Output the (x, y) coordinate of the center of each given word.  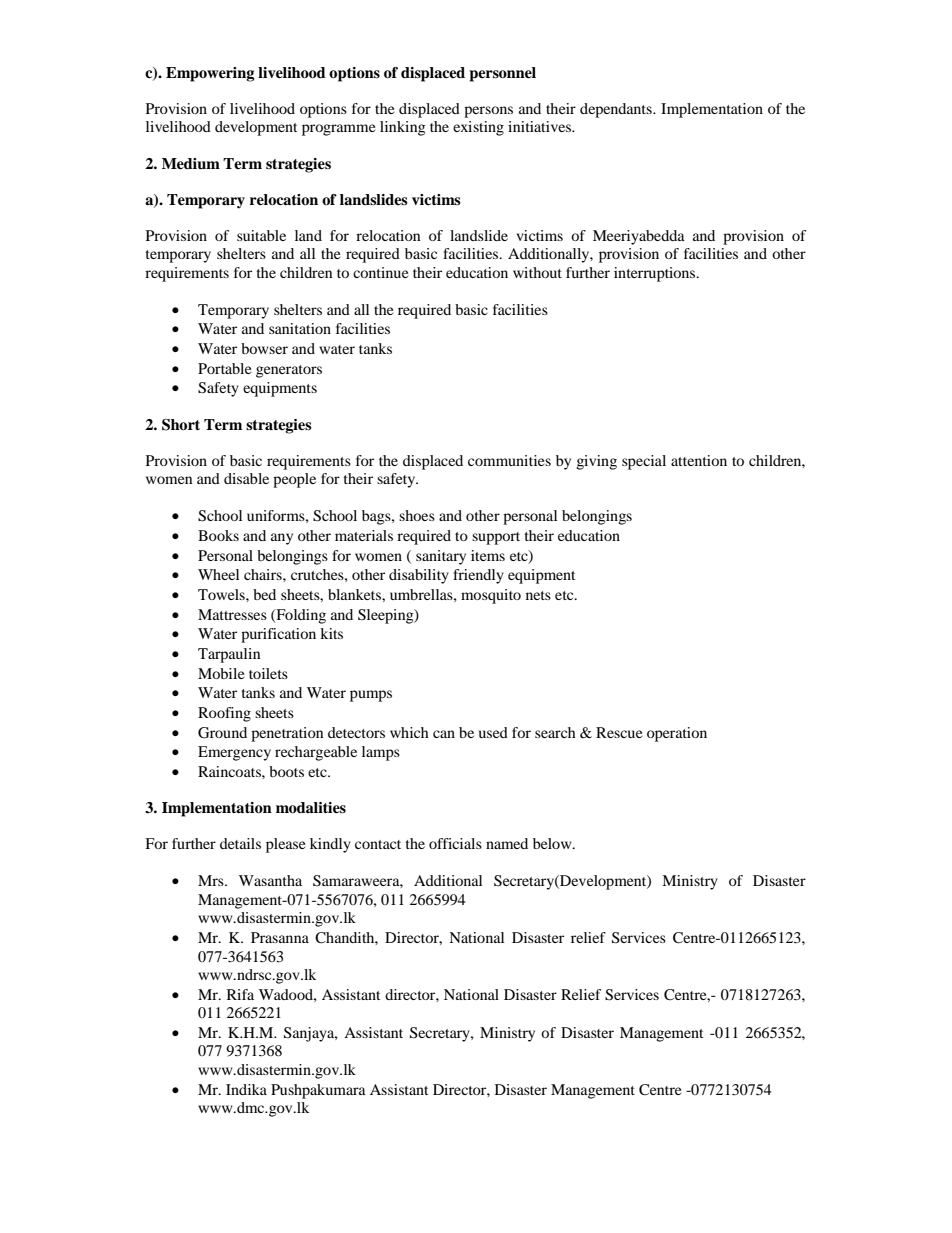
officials (455, 843)
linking (403, 128)
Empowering (210, 74)
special (644, 462)
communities (509, 460)
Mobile (221, 673)
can (444, 734)
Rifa (240, 994)
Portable (224, 368)
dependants (617, 110)
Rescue (619, 732)
